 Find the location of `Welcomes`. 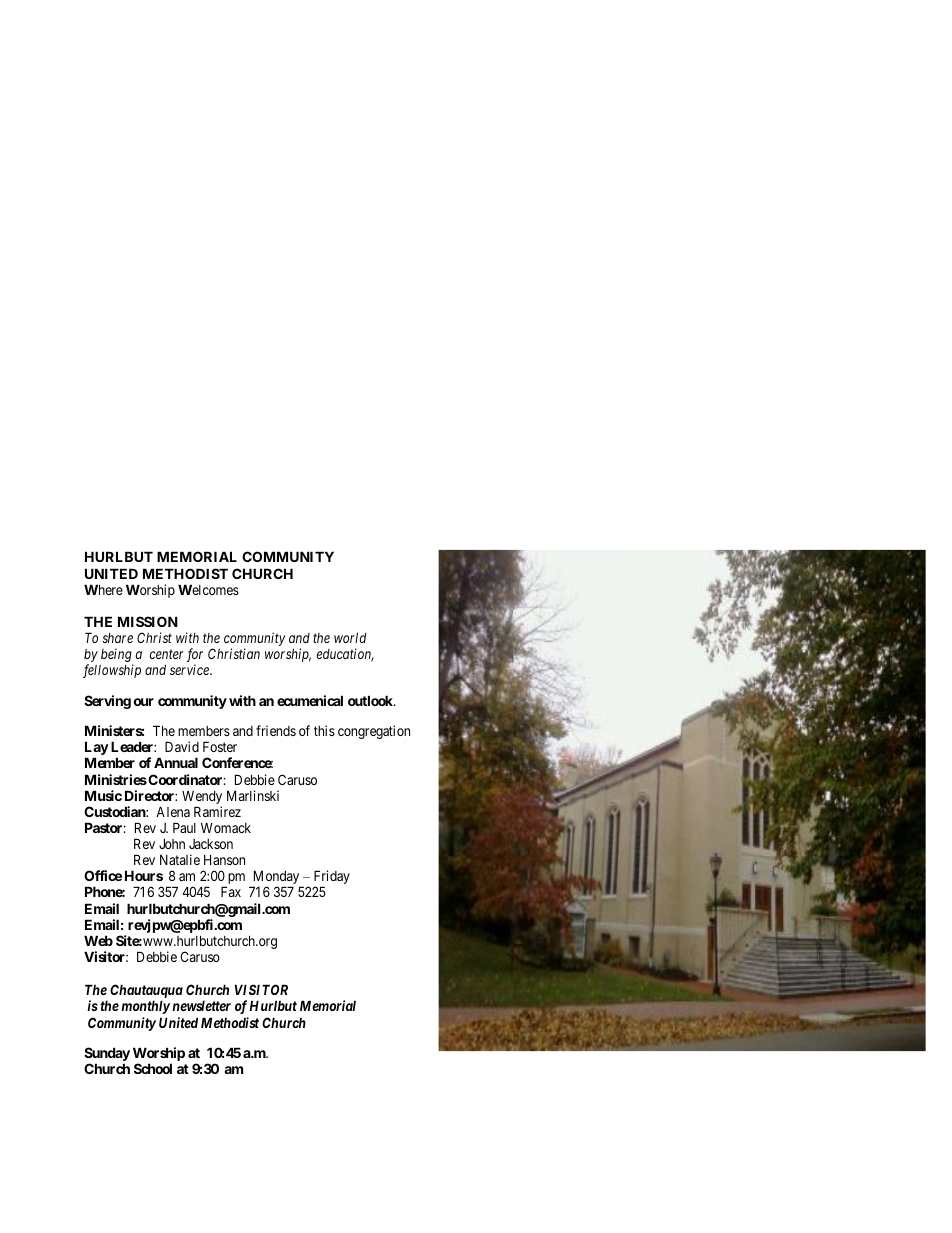

Welcomes is located at coordinates (208, 589).
